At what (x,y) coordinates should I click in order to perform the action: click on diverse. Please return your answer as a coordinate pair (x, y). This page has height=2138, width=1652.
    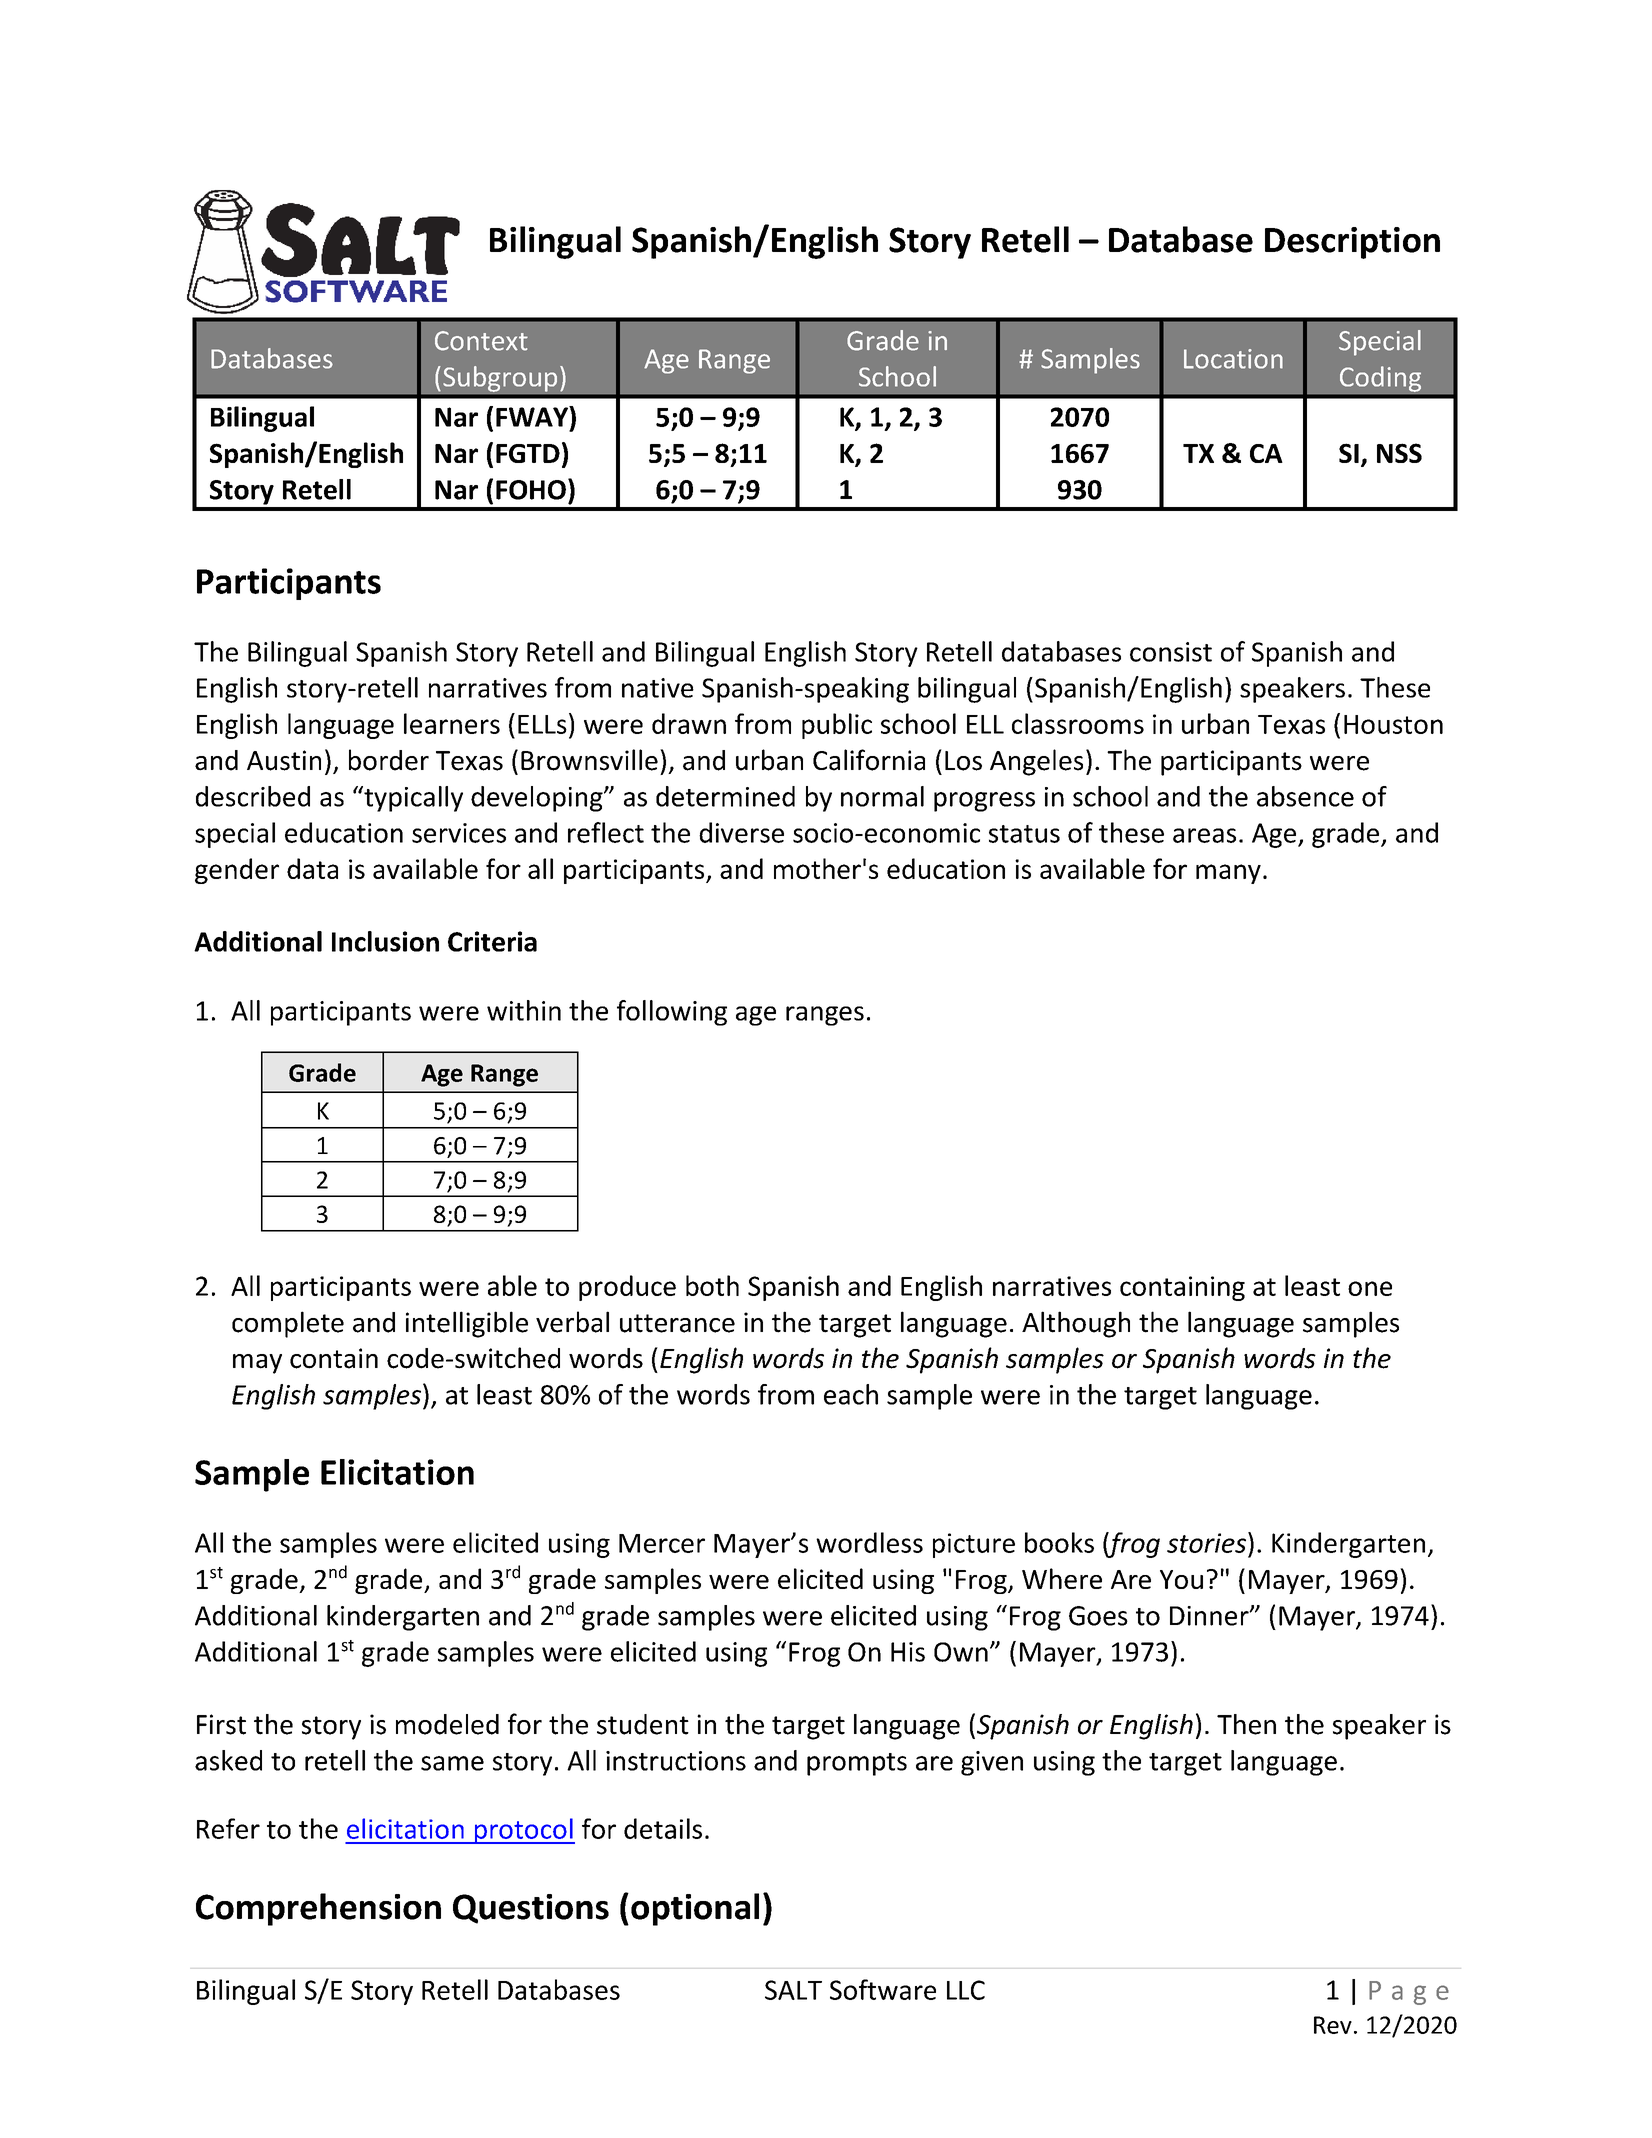
    Looking at the image, I should click on (741, 832).
